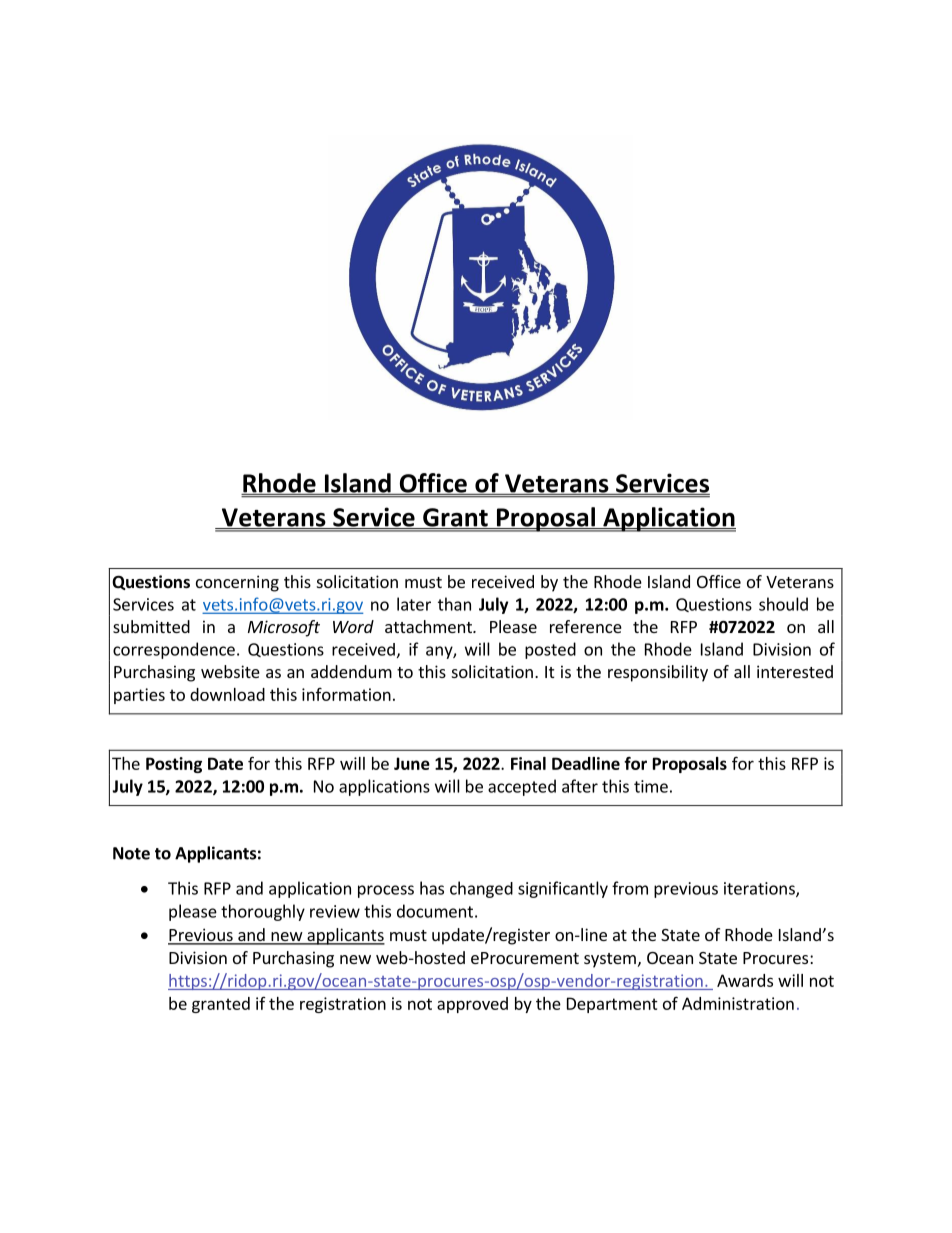 The height and width of the screenshot is (1233, 952). What do you see at coordinates (522, 787) in the screenshot?
I see `accepted` at bounding box center [522, 787].
